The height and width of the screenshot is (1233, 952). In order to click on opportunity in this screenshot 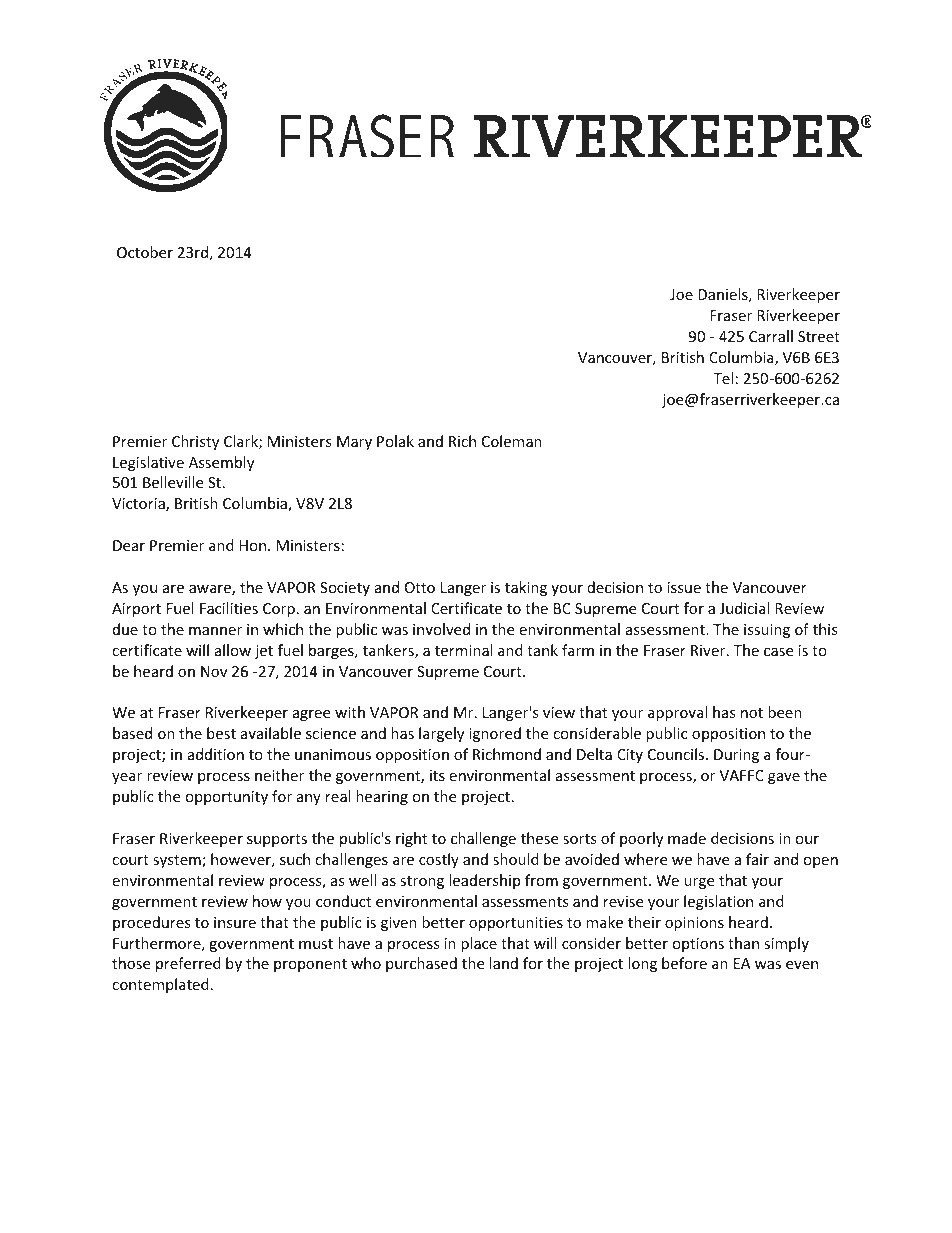, I will do `click(226, 798)`.
